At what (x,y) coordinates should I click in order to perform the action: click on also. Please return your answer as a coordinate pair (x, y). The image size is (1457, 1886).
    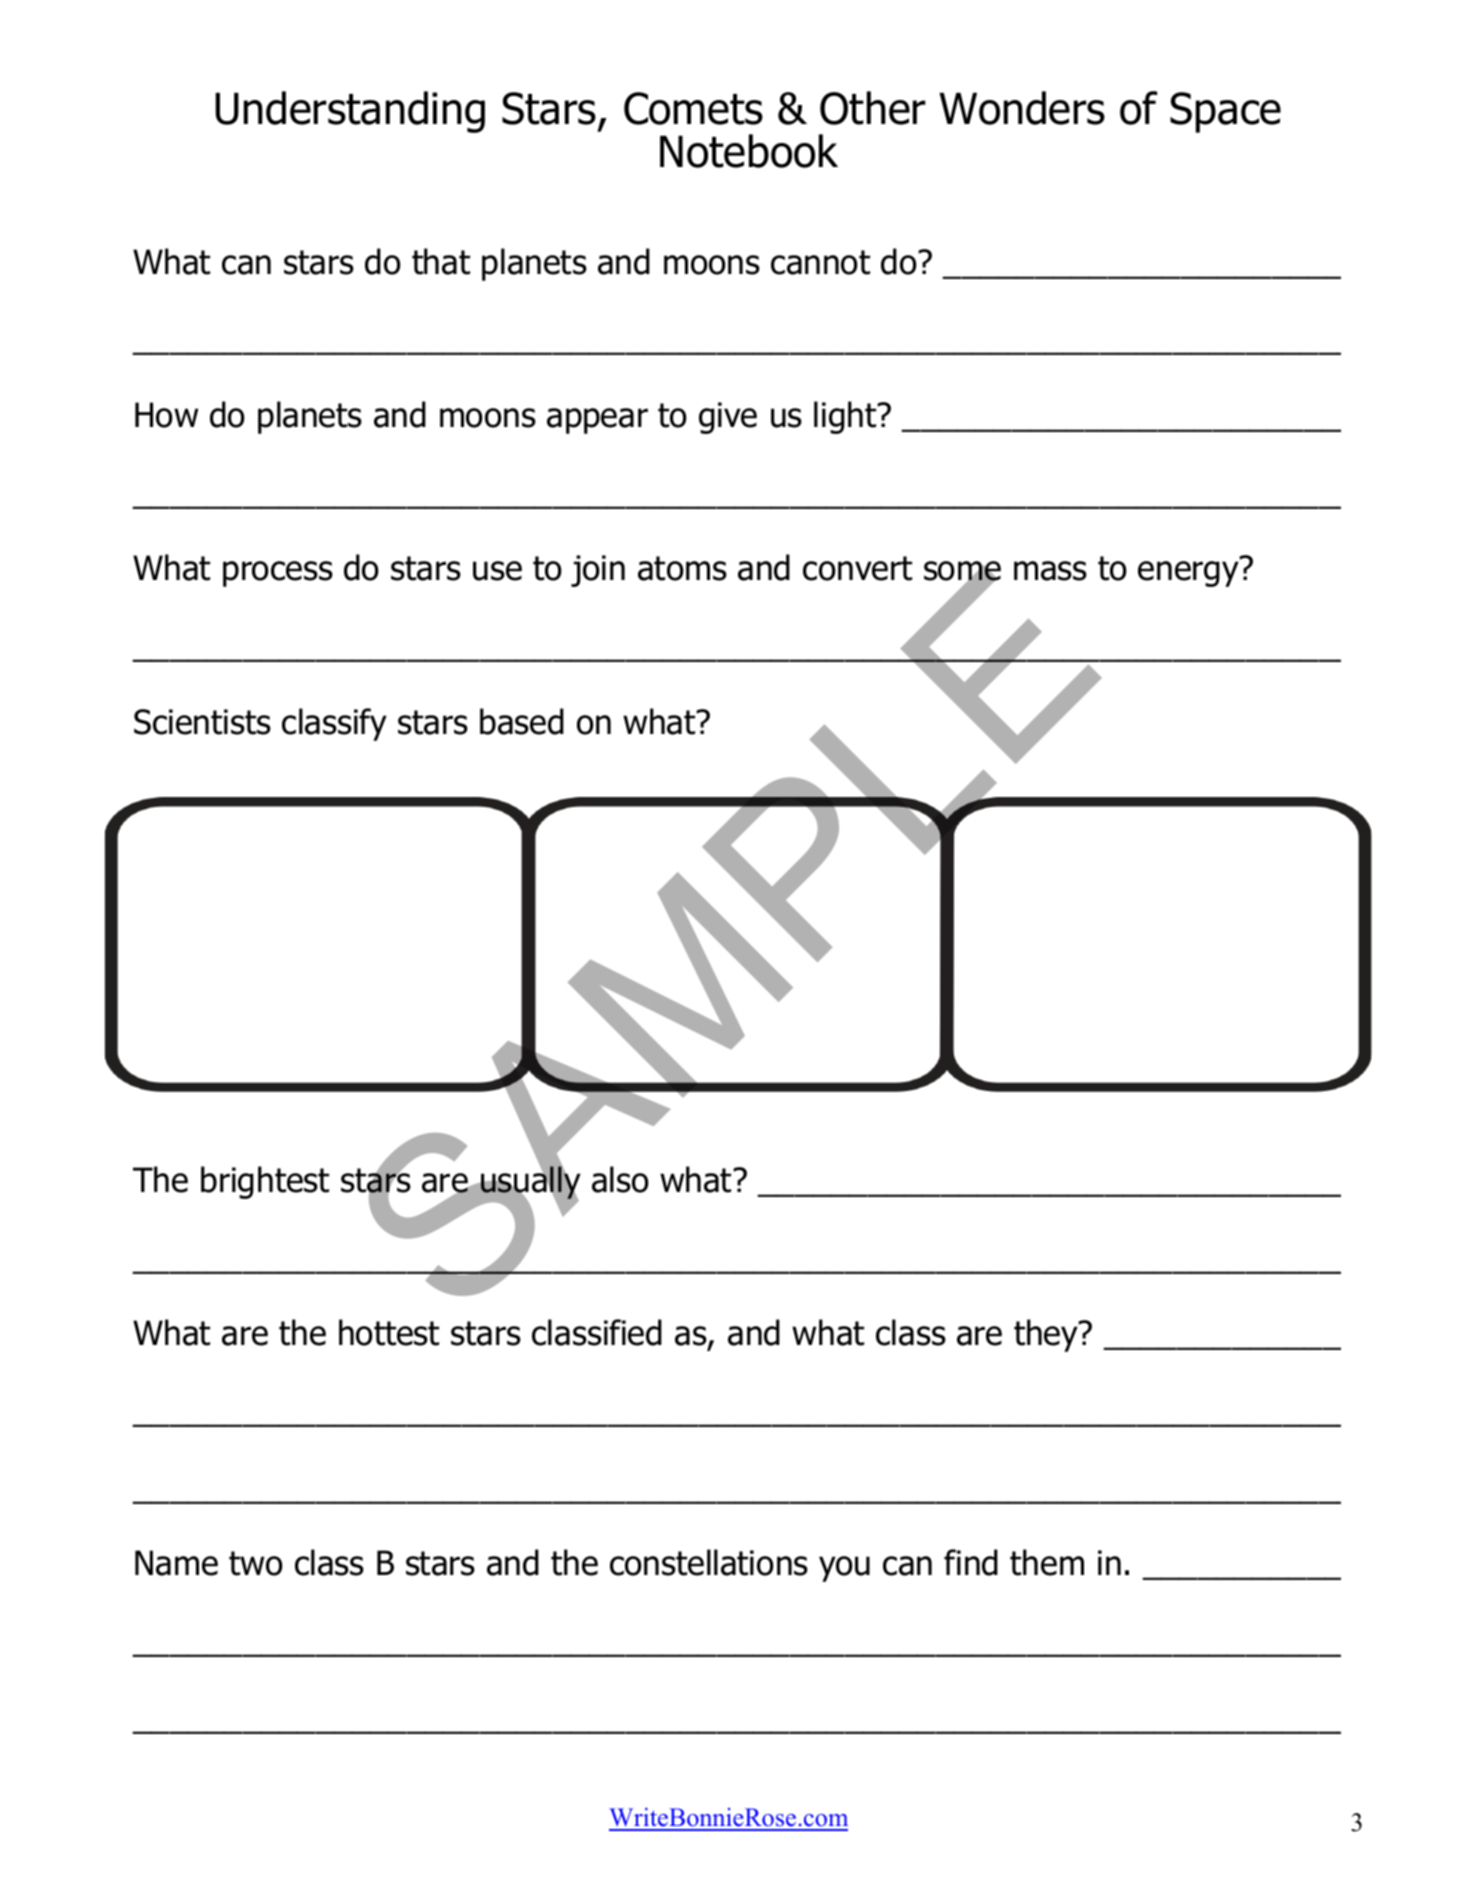
    Looking at the image, I should click on (620, 1179).
